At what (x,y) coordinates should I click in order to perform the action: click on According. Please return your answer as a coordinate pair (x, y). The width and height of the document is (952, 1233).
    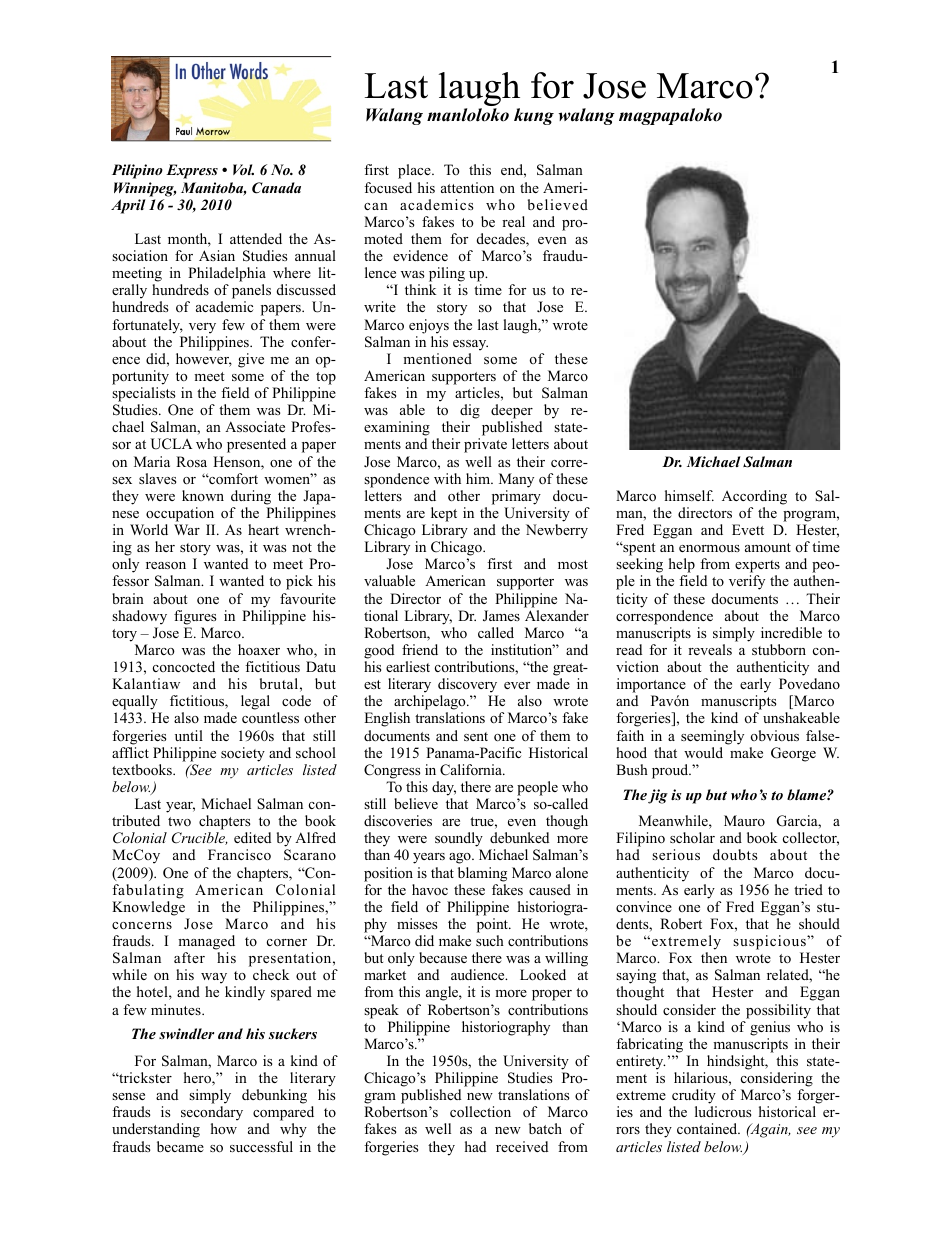
    Looking at the image, I should click on (754, 497).
